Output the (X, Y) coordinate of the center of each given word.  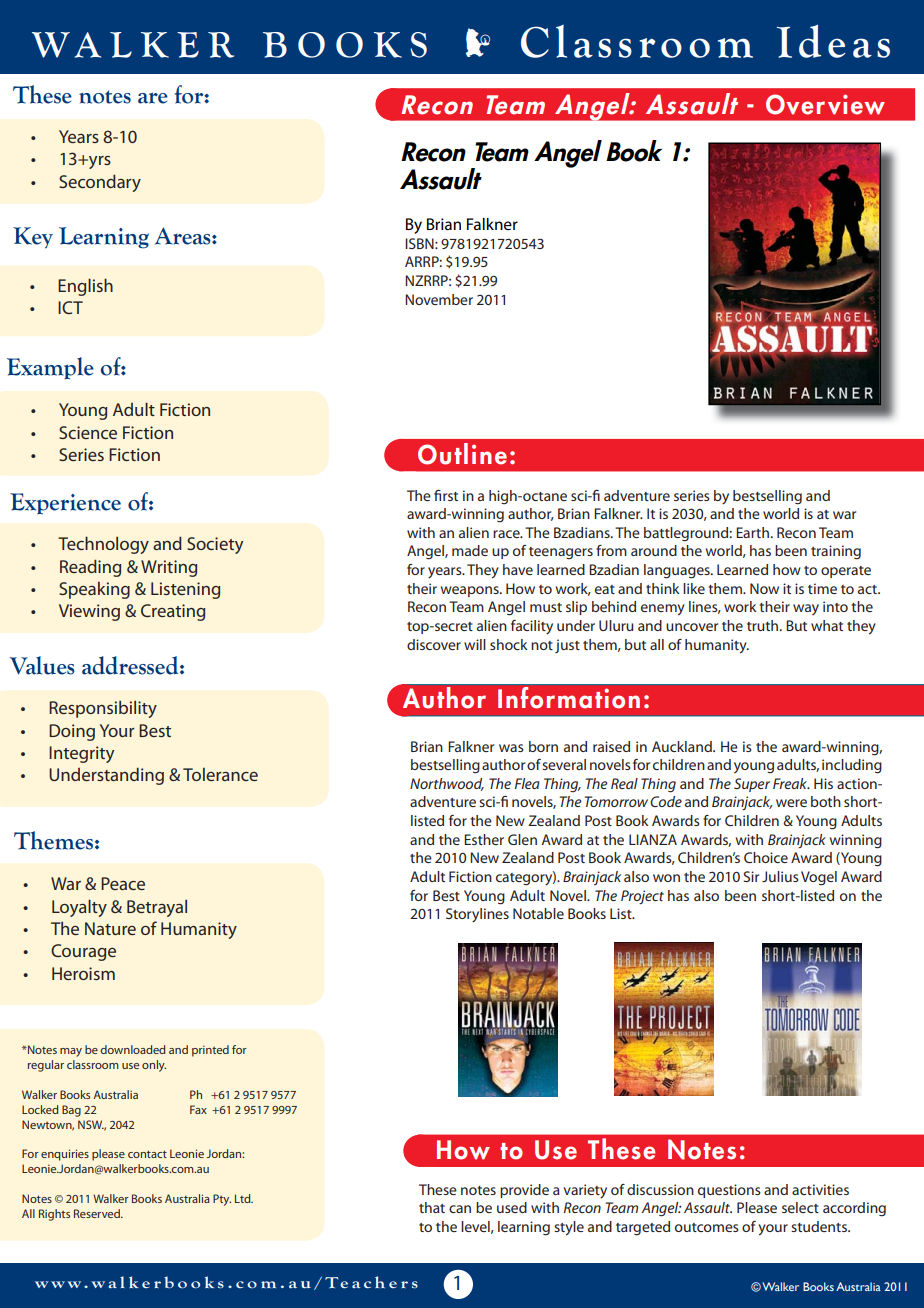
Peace (123, 883)
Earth (752, 532)
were (791, 803)
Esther (484, 839)
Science (88, 432)
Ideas (833, 41)
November (439, 299)
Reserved (98, 1213)
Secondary (100, 183)
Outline (462, 454)
